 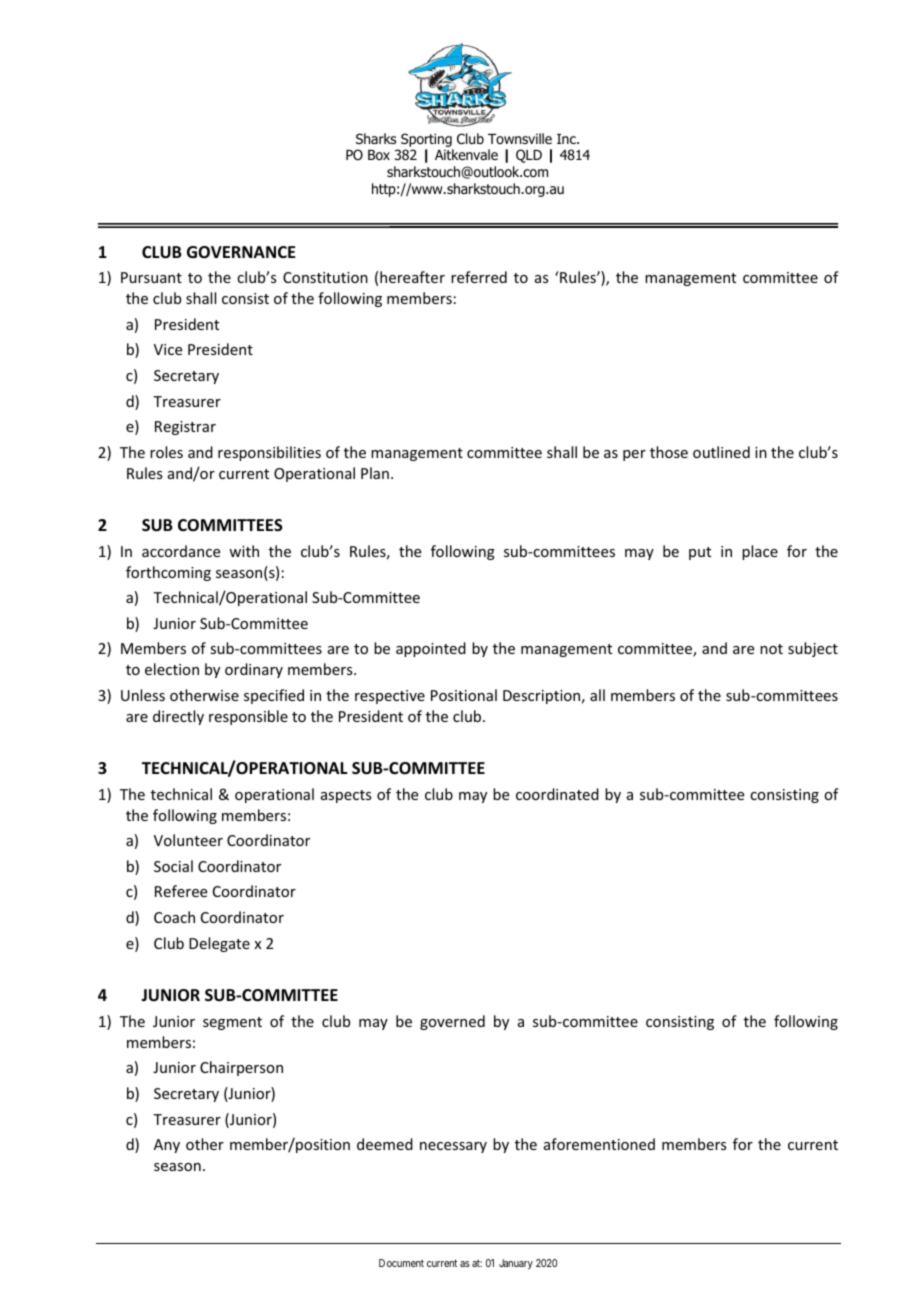 I want to click on coordinated, so click(x=557, y=794).
